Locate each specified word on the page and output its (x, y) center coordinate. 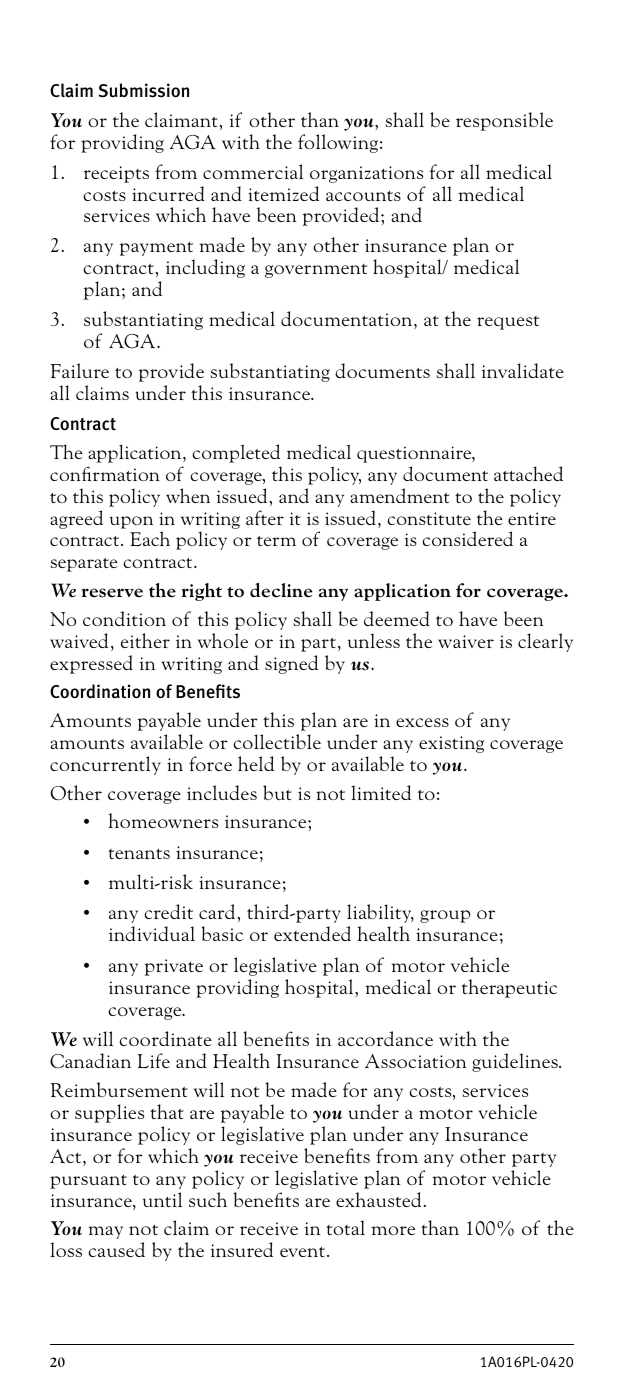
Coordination (100, 691)
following (338, 143)
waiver (466, 641)
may (105, 1232)
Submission (144, 90)
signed (291, 664)
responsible (504, 121)
